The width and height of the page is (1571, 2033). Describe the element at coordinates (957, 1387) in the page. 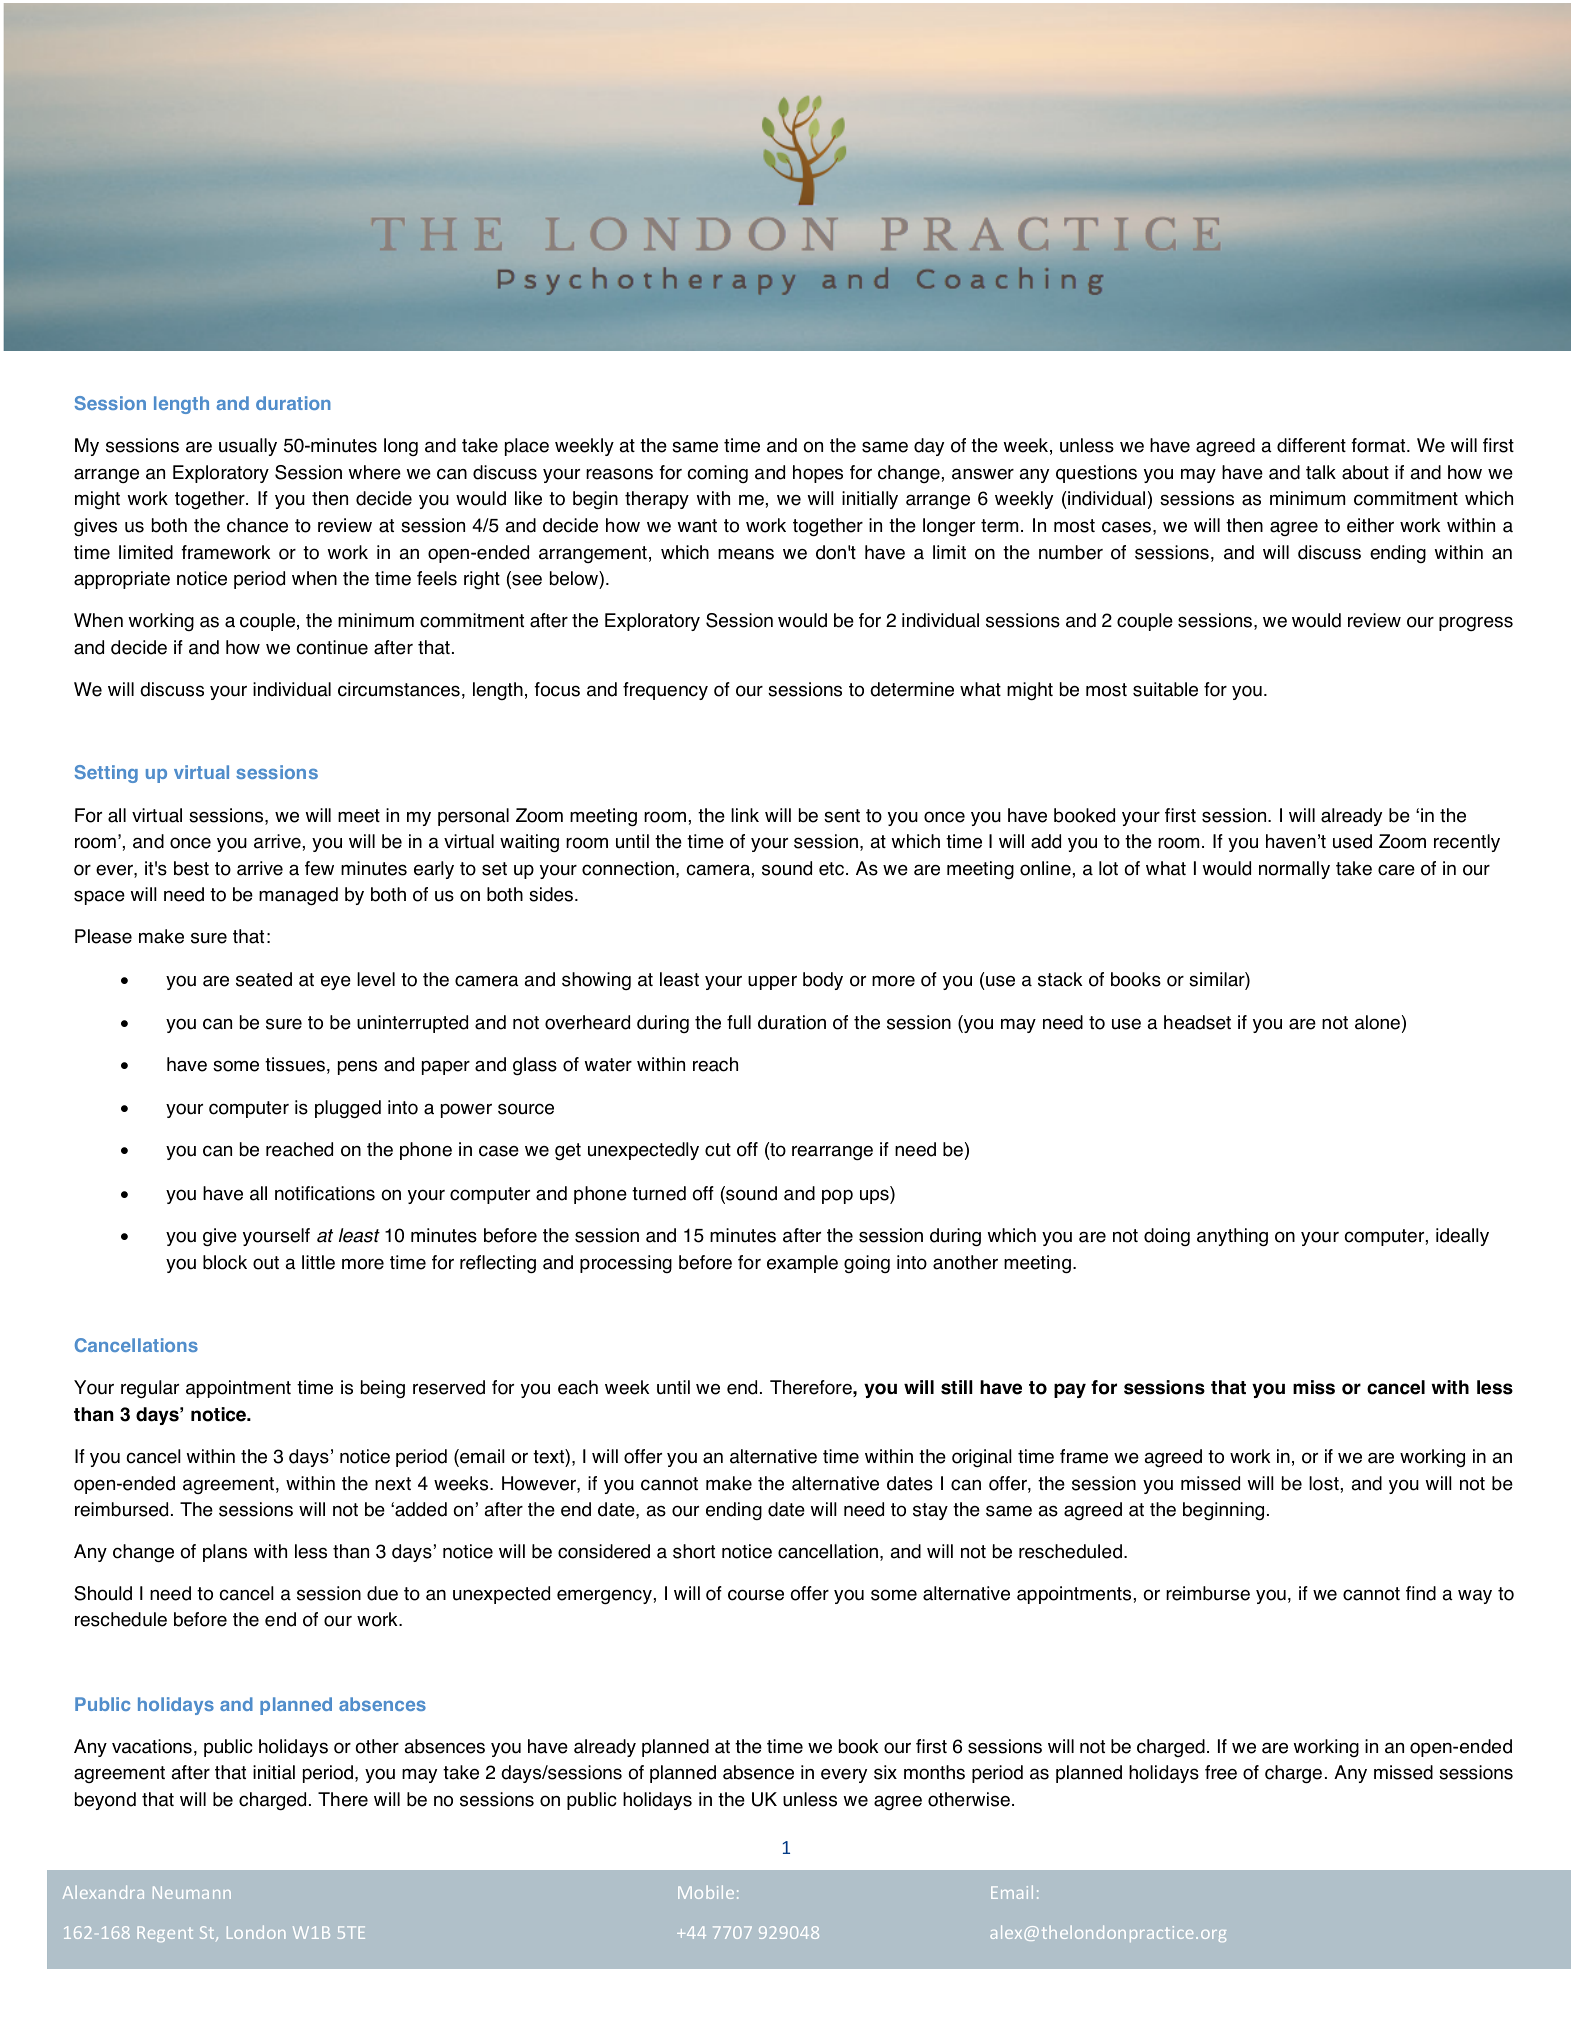

I see `still` at that location.
